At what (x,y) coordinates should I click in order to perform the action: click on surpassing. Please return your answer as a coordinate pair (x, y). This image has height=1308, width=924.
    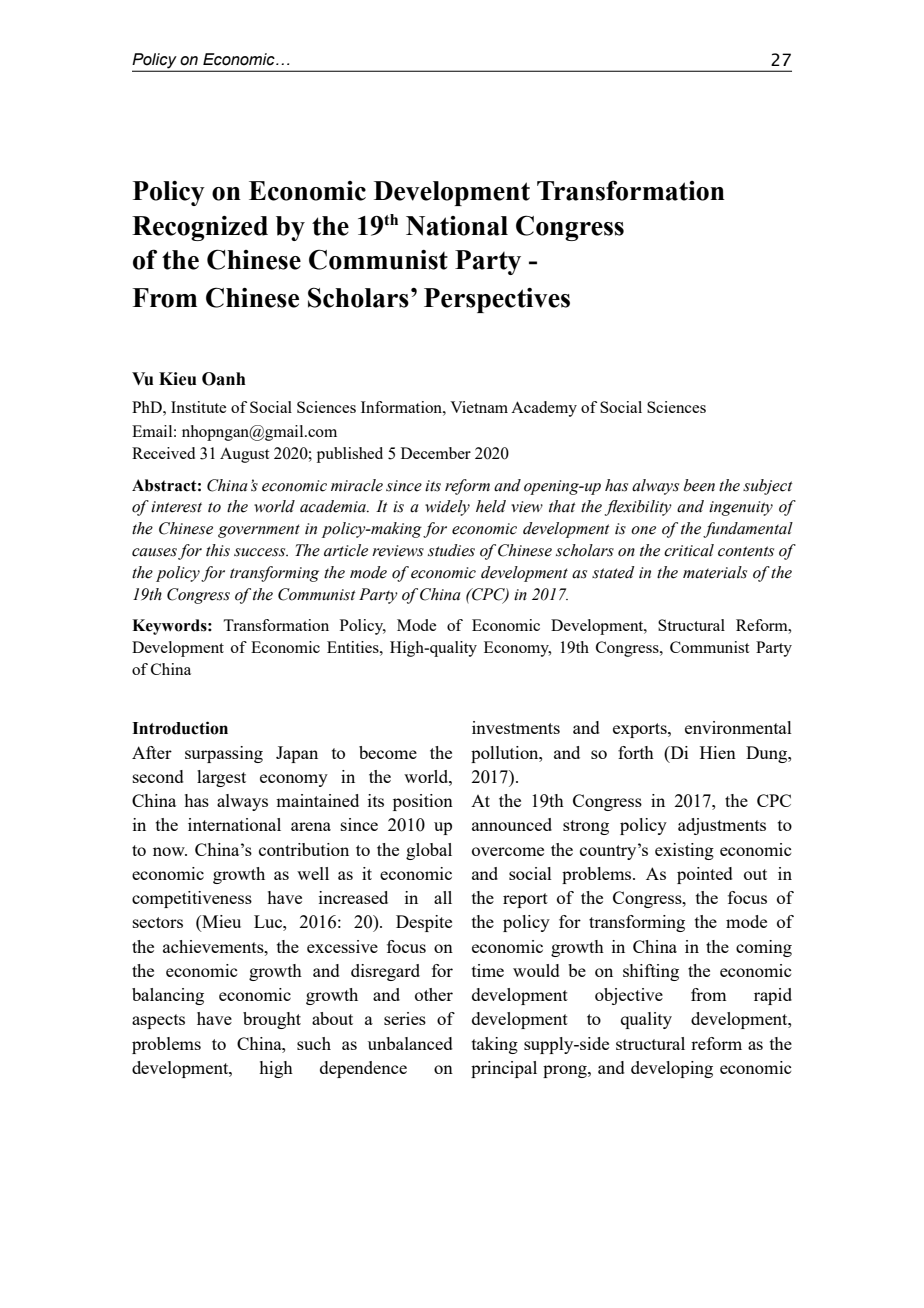
    Looking at the image, I should click on (224, 754).
